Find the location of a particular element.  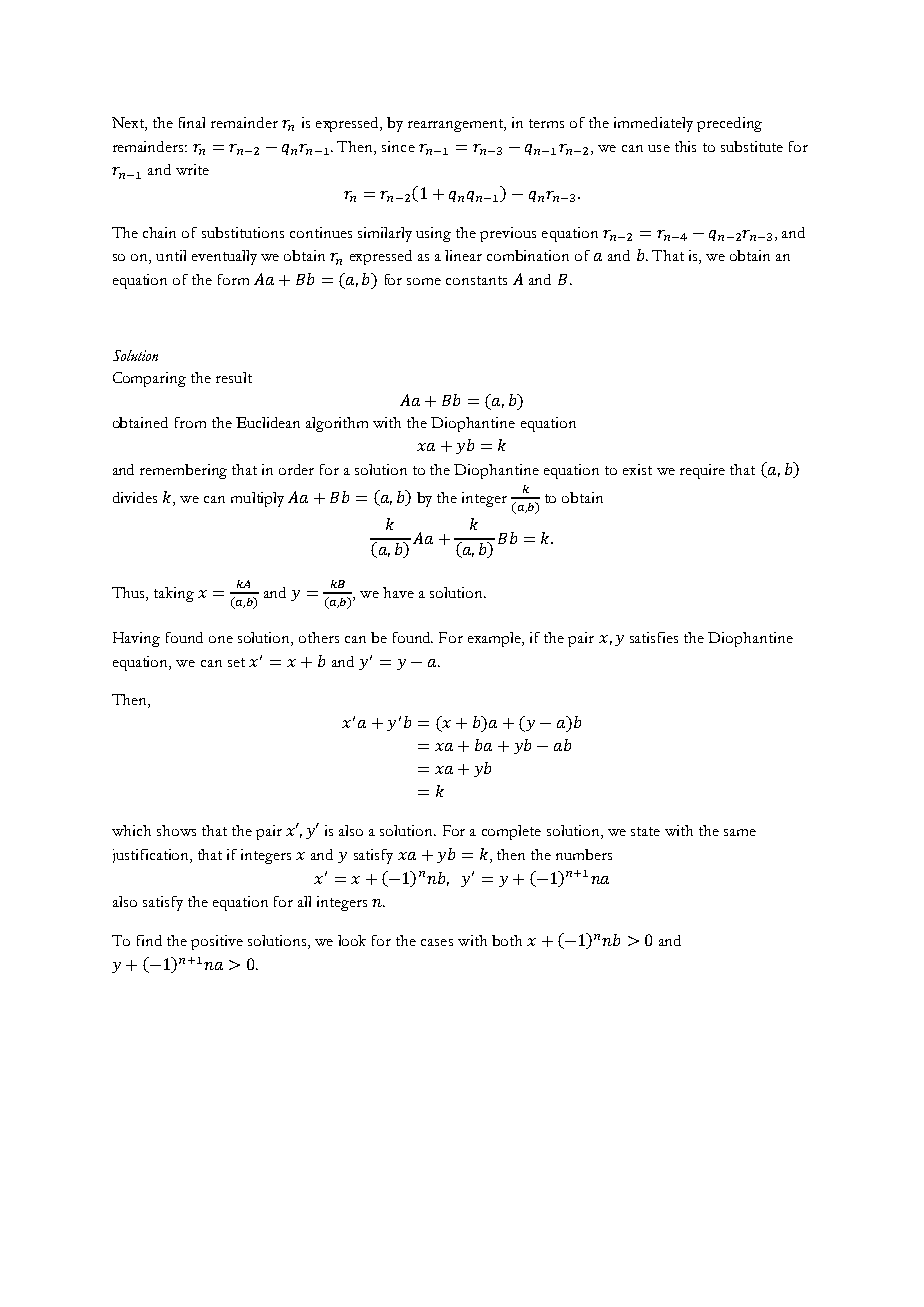

satisfies is located at coordinates (654, 637).
